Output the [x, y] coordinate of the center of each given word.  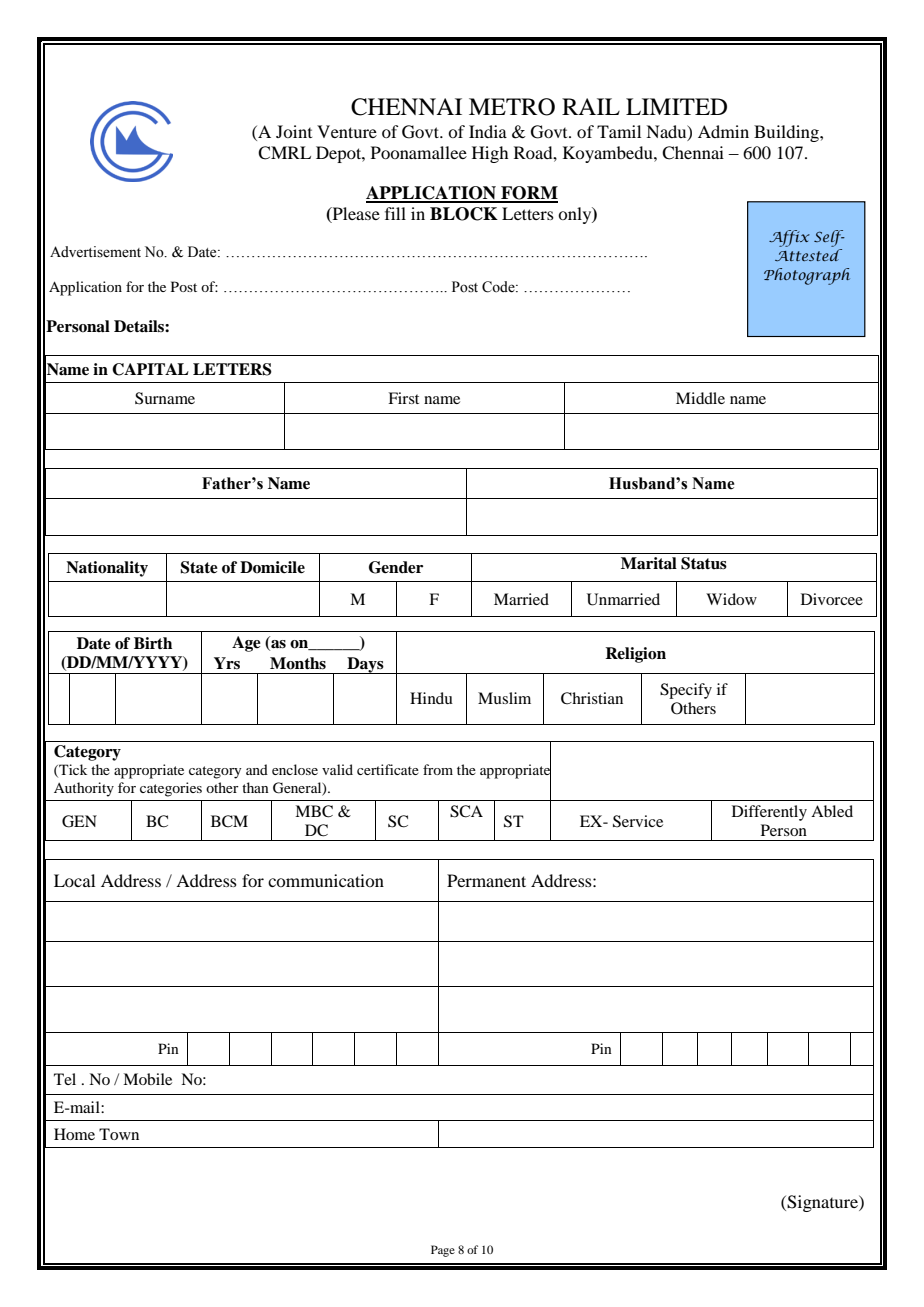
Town [119, 1134]
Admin [723, 131]
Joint [294, 131]
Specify [686, 691]
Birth [153, 643]
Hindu [431, 698]
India [488, 131]
